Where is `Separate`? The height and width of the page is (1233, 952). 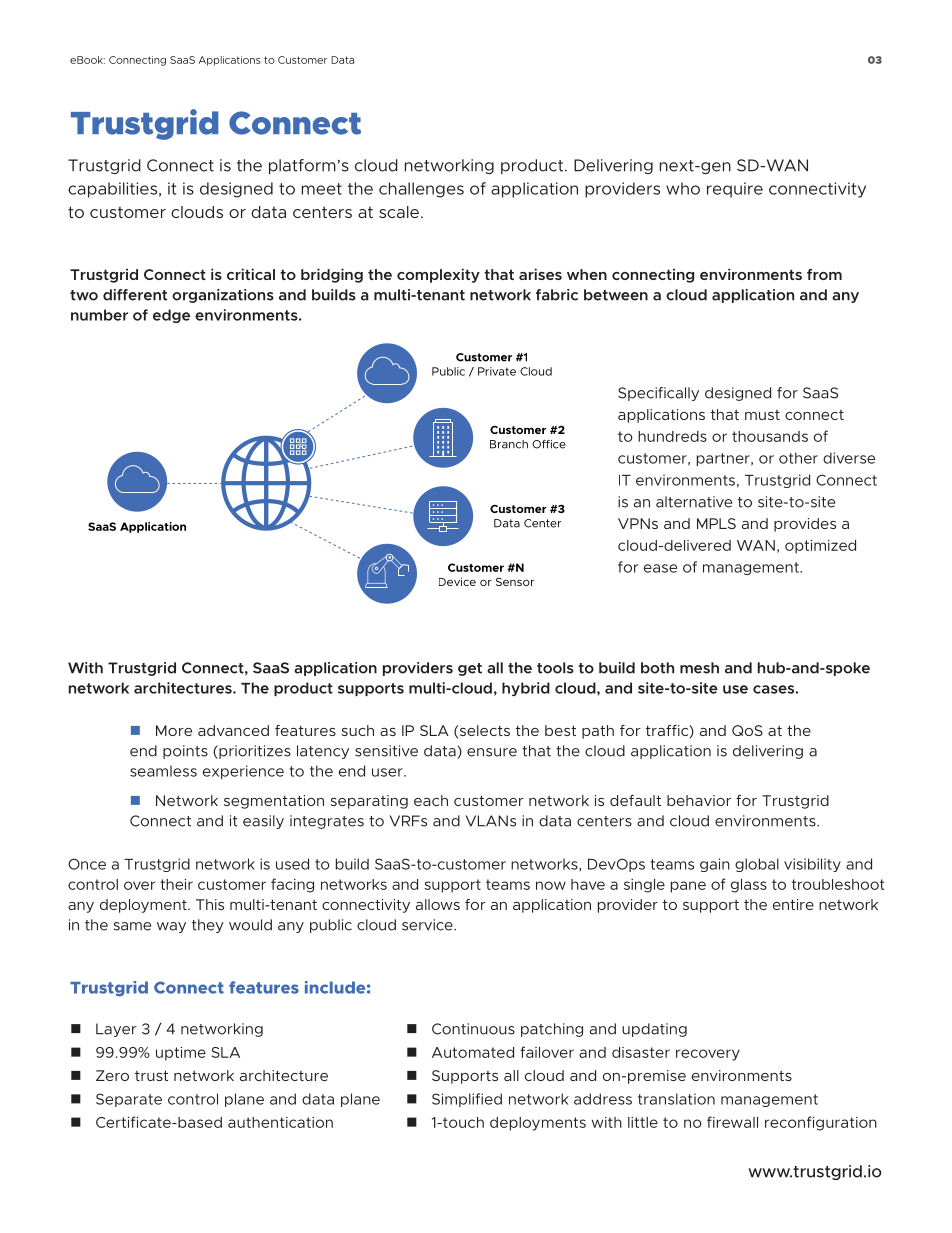
Separate is located at coordinates (129, 1100).
